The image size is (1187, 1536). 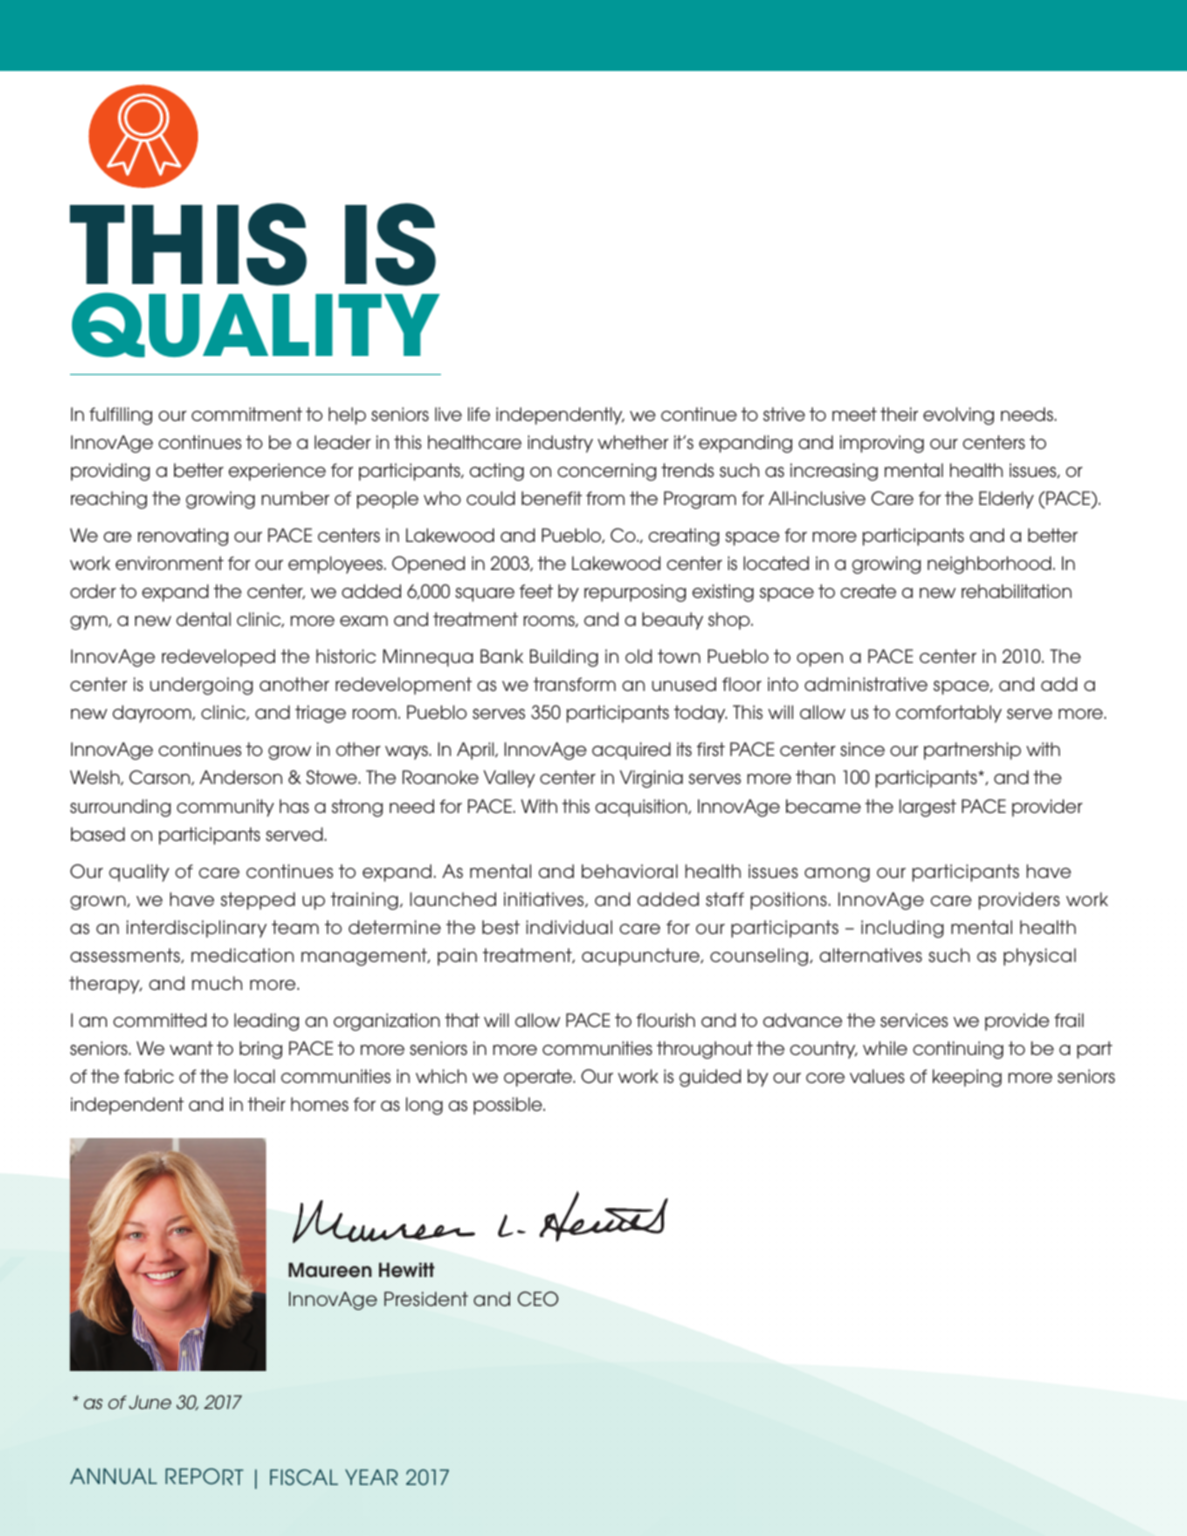 I want to click on keeping, so click(x=967, y=1078).
